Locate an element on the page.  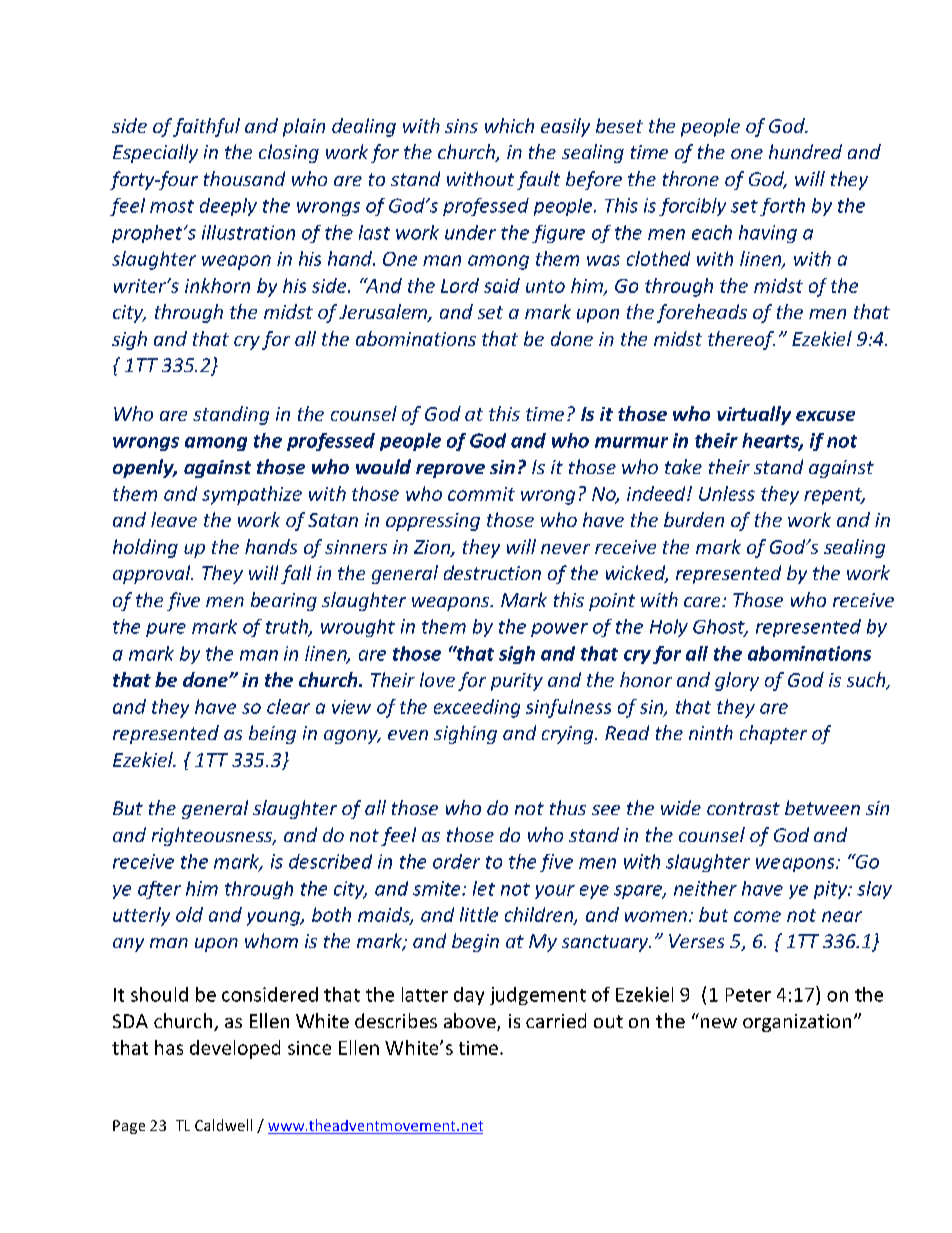
thus is located at coordinates (568, 807).
